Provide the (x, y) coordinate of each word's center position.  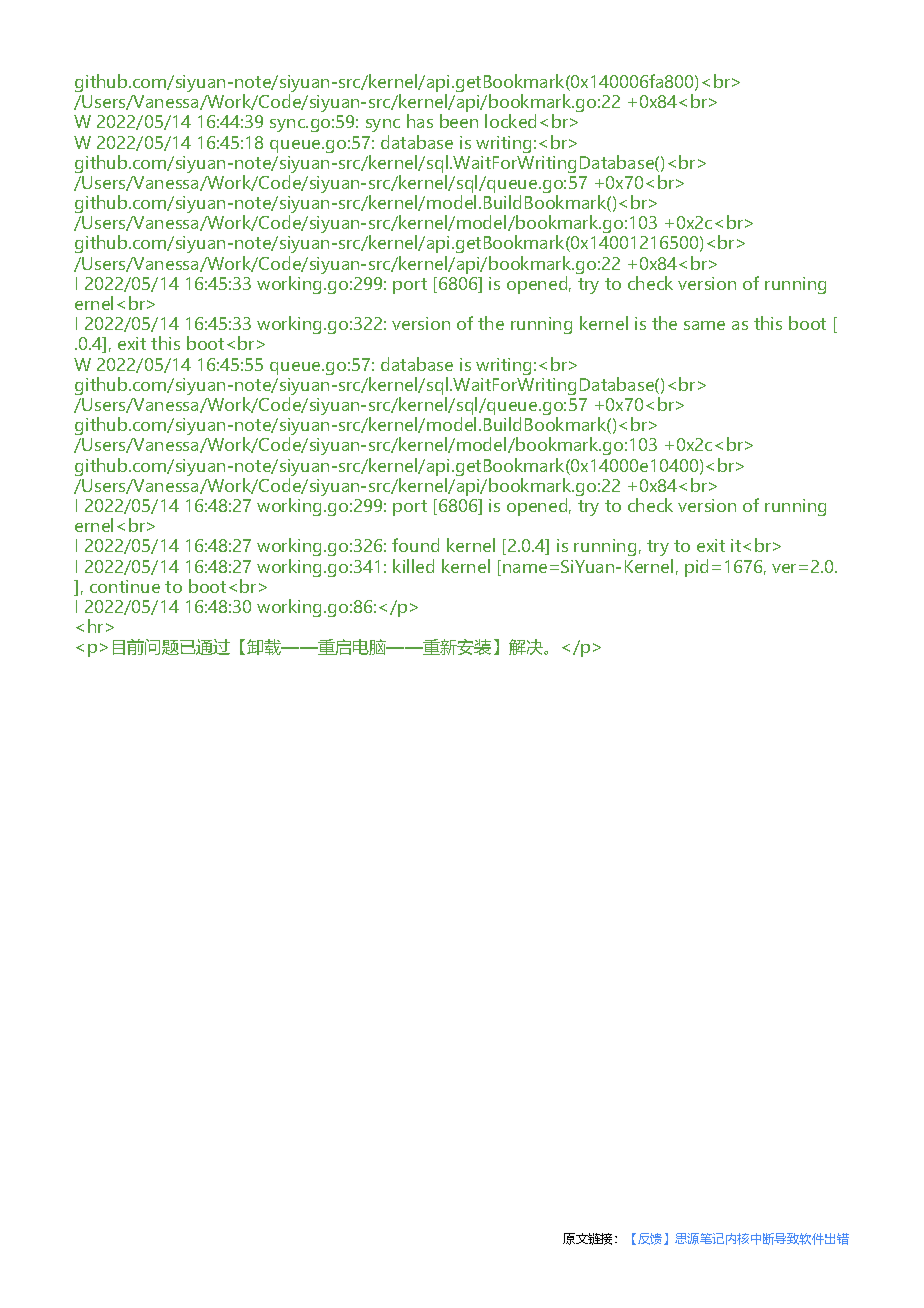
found (415, 545)
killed (413, 566)
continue (125, 586)
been (459, 121)
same (704, 325)
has (420, 121)
